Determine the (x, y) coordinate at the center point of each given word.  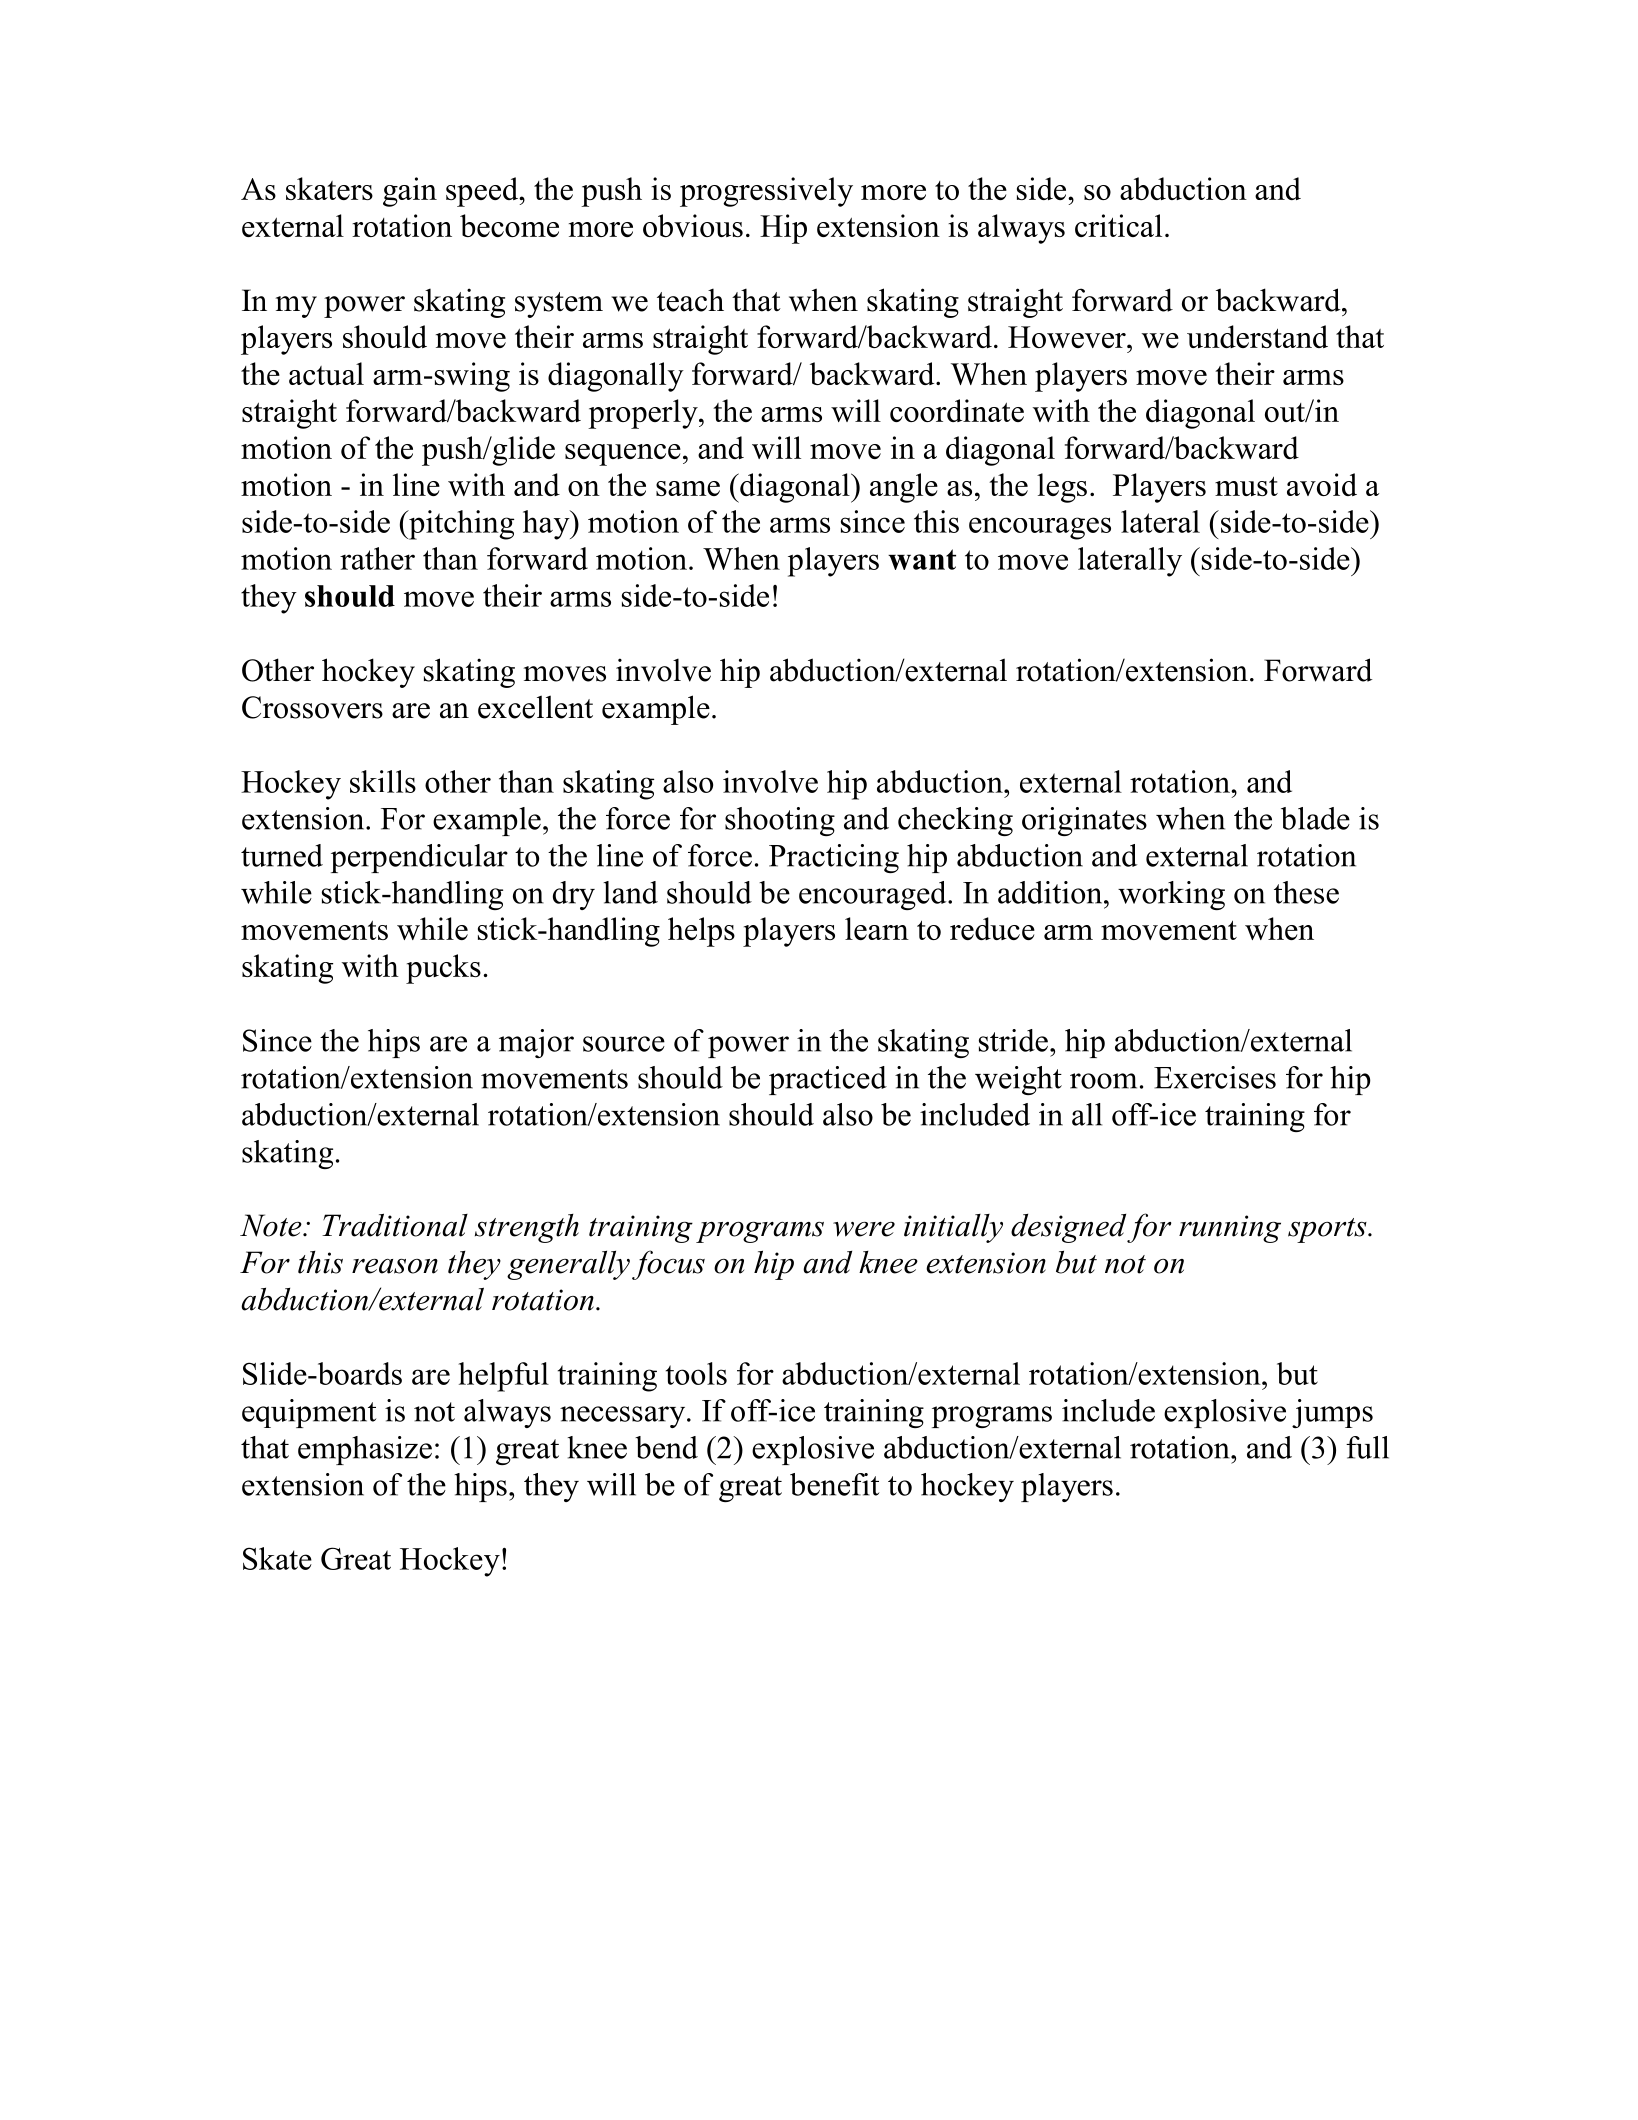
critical (1118, 225)
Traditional (395, 1225)
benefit (835, 1484)
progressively (766, 192)
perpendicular (419, 858)
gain (410, 192)
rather (377, 558)
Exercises (1215, 1077)
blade (1315, 818)
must (1246, 486)
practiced (828, 1080)
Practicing (834, 858)
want (922, 559)
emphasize (365, 1450)
